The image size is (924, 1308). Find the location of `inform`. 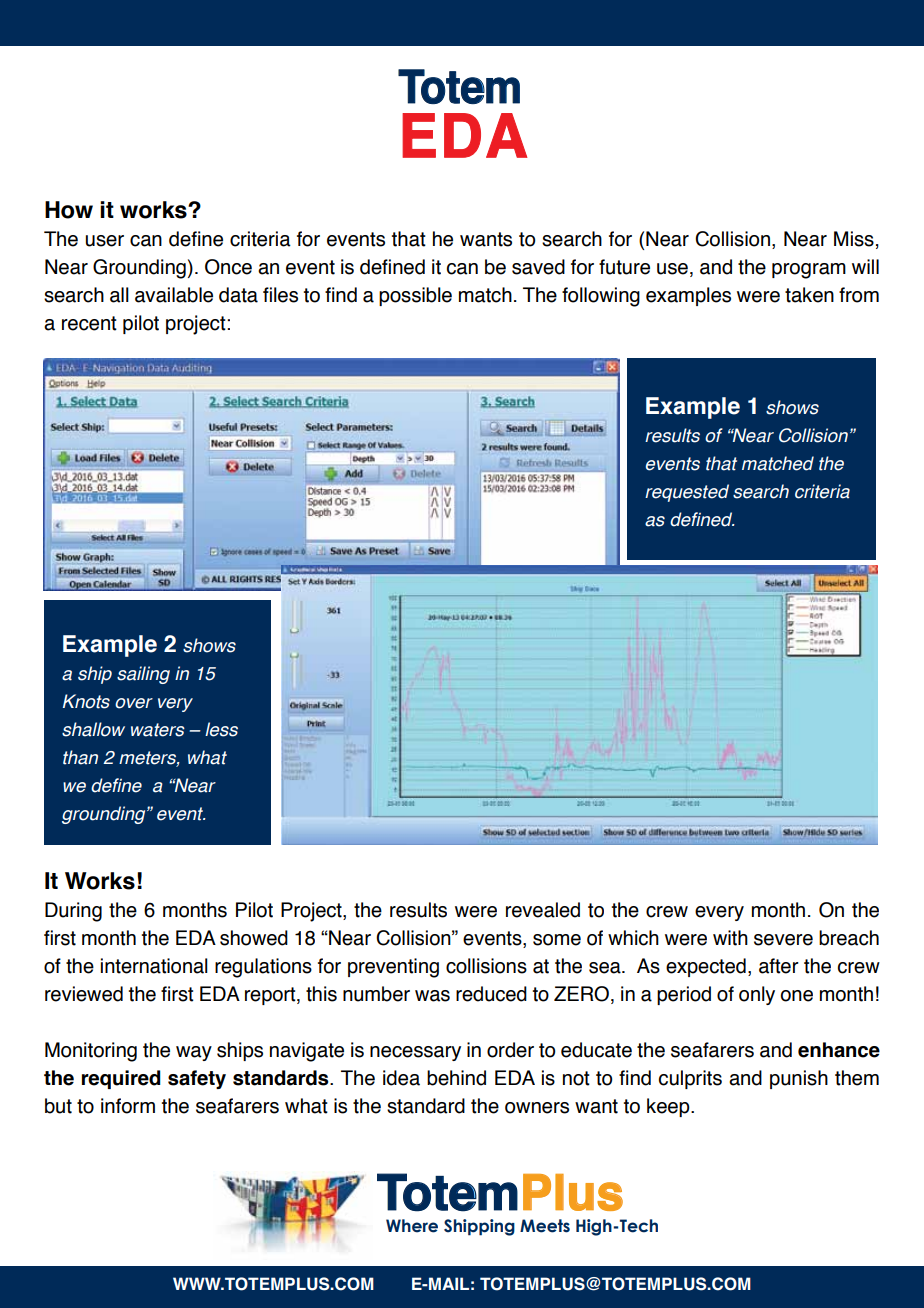

inform is located at coordinates (128, 1106).
